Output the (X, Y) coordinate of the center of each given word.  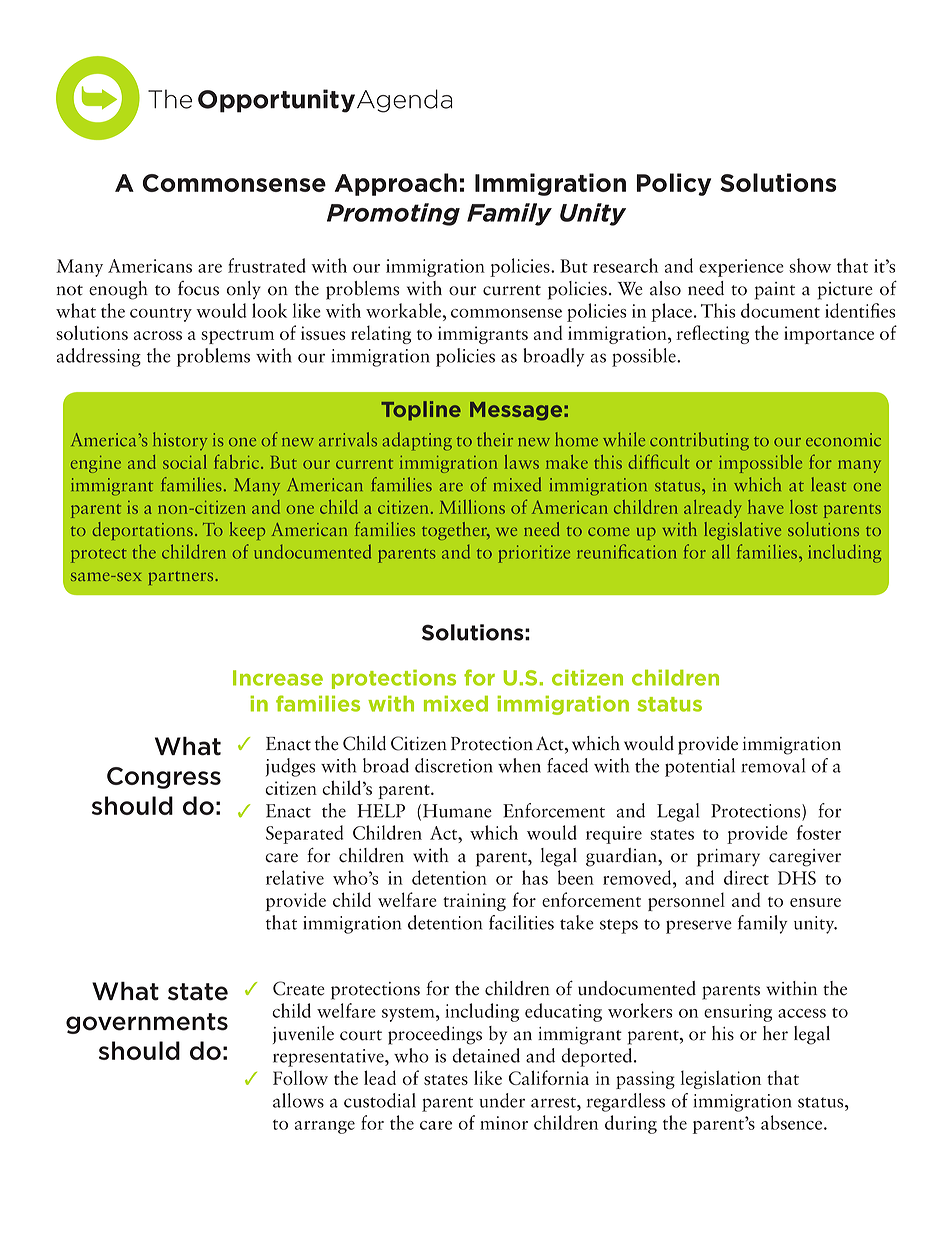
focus (198, 288)
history (180, 441)
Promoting (393, 214)
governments (147, 1023)
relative (295, 877)
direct (746, 877)
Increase (278, 678)
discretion (454, 765)
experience (741, 268)
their (495, 439)
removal (773, 765)
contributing (699, 441)
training (474, 902)
